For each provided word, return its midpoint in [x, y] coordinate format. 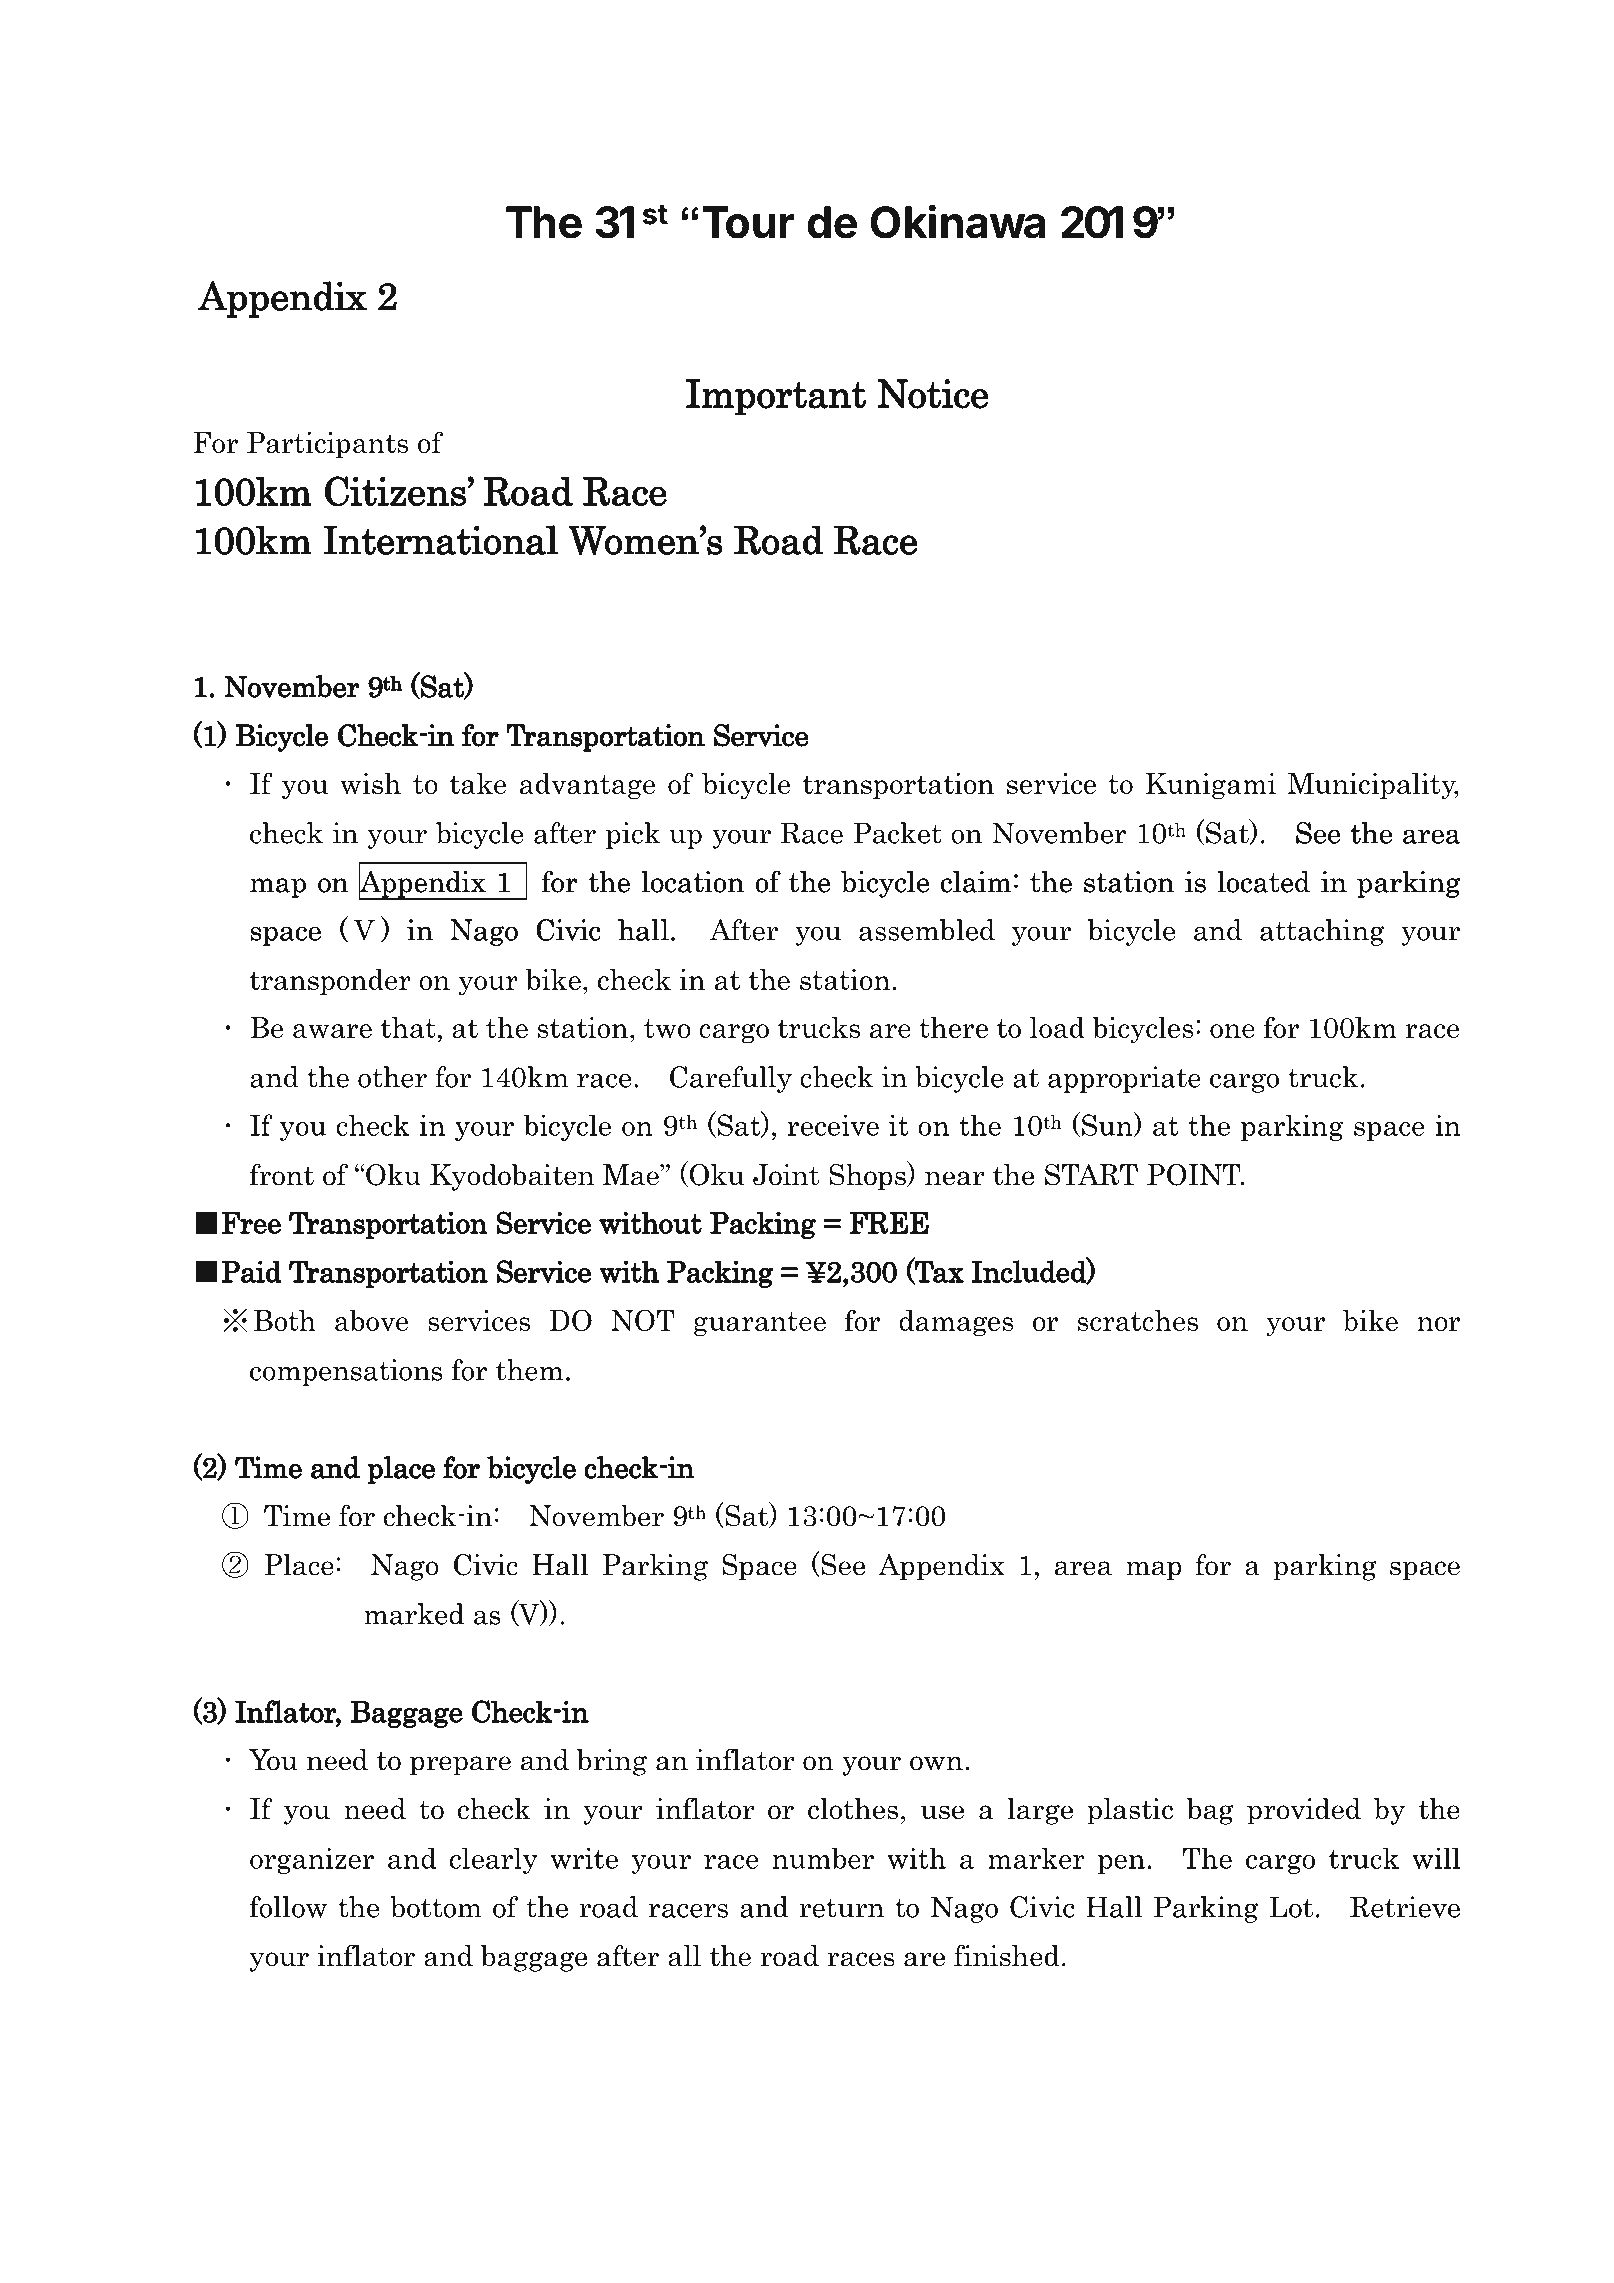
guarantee [760, 1324]
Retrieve [1405, 1907]
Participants [327, 445]
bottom [435, 1907]
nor [1438, 1324]
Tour [748, 222]
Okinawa [957, 222]
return [841, 1908]
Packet [897, 833]
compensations [346, 1372]
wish [370, 783]
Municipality [1373, 786]
